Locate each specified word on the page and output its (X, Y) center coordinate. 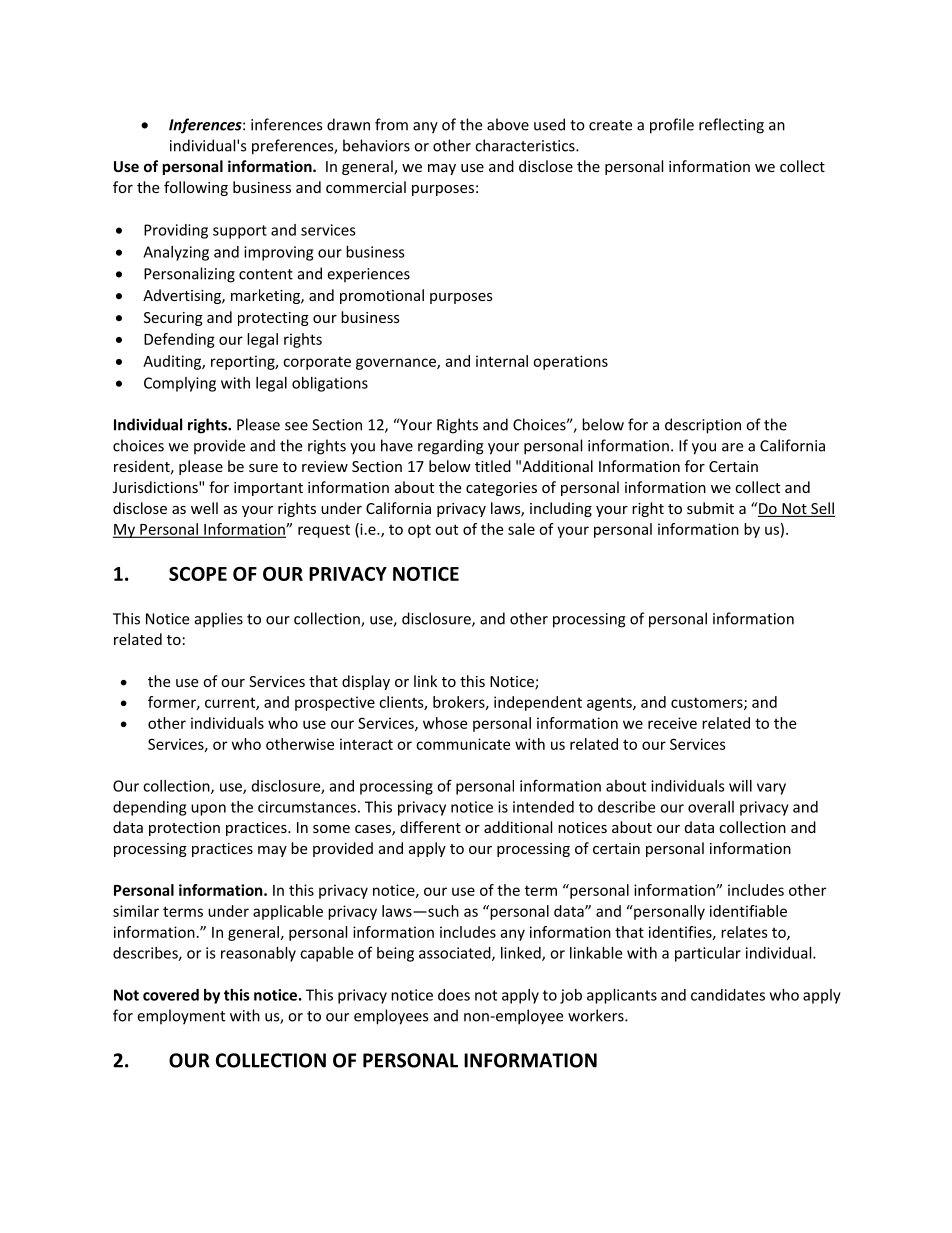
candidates (728, 995)
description (703, 426)
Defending (179, 340)
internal (502, 361)
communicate (463, 744)
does (454, 995)
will (740, 786)
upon (208, 810)
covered (171, 995)
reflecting (731, 126)
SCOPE (198, 574)
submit (710, 508)
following (196, 188)
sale (521, 529)
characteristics (526, 145)
